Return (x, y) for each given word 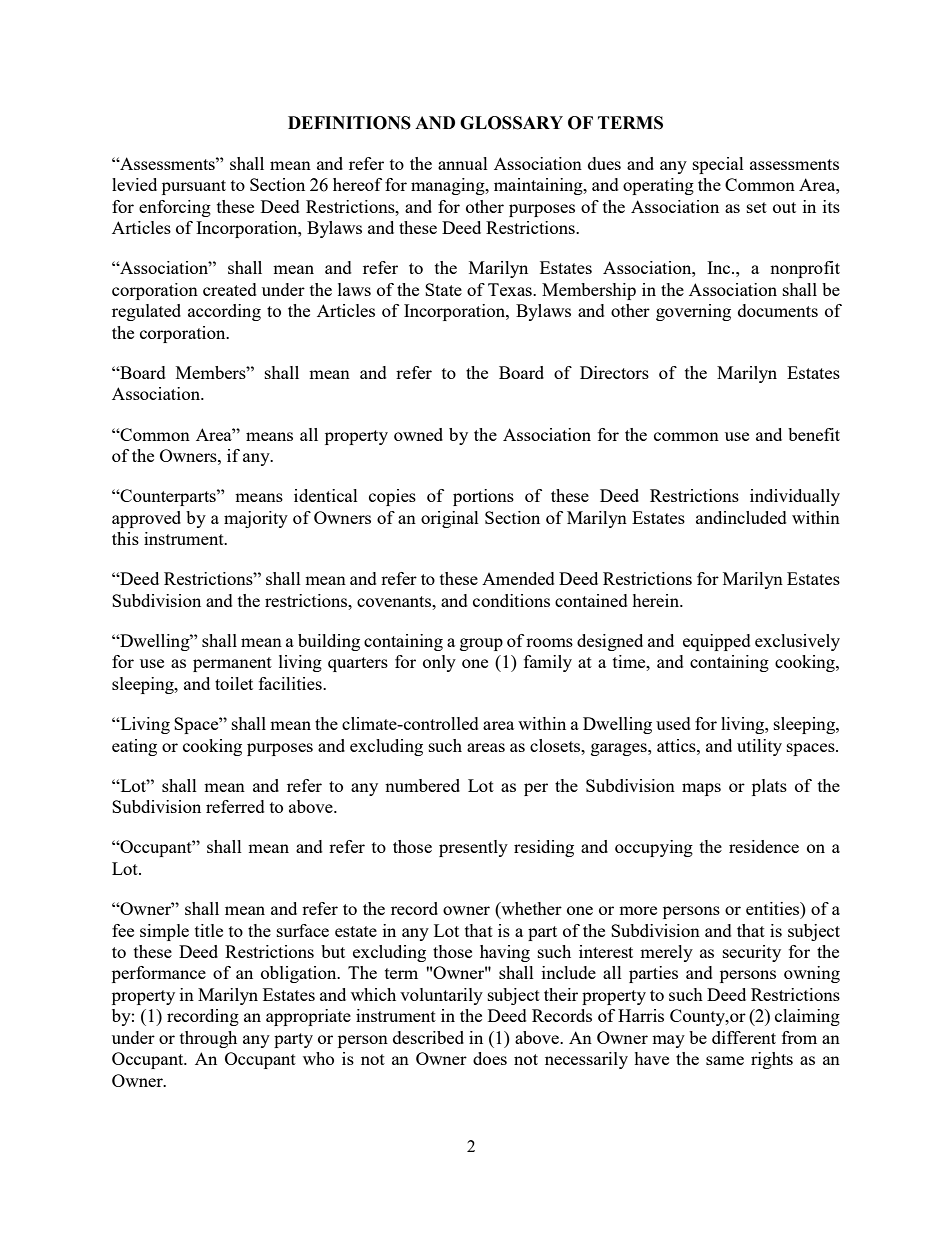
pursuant (194, 187)
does (490, 1058)
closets (556, 745)
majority (256, 519)
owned (418, 434)
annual (463, 163)
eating (134, 747)
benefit (814, 434)
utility (759, 747)
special (718, 165)
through (208, 1039)
